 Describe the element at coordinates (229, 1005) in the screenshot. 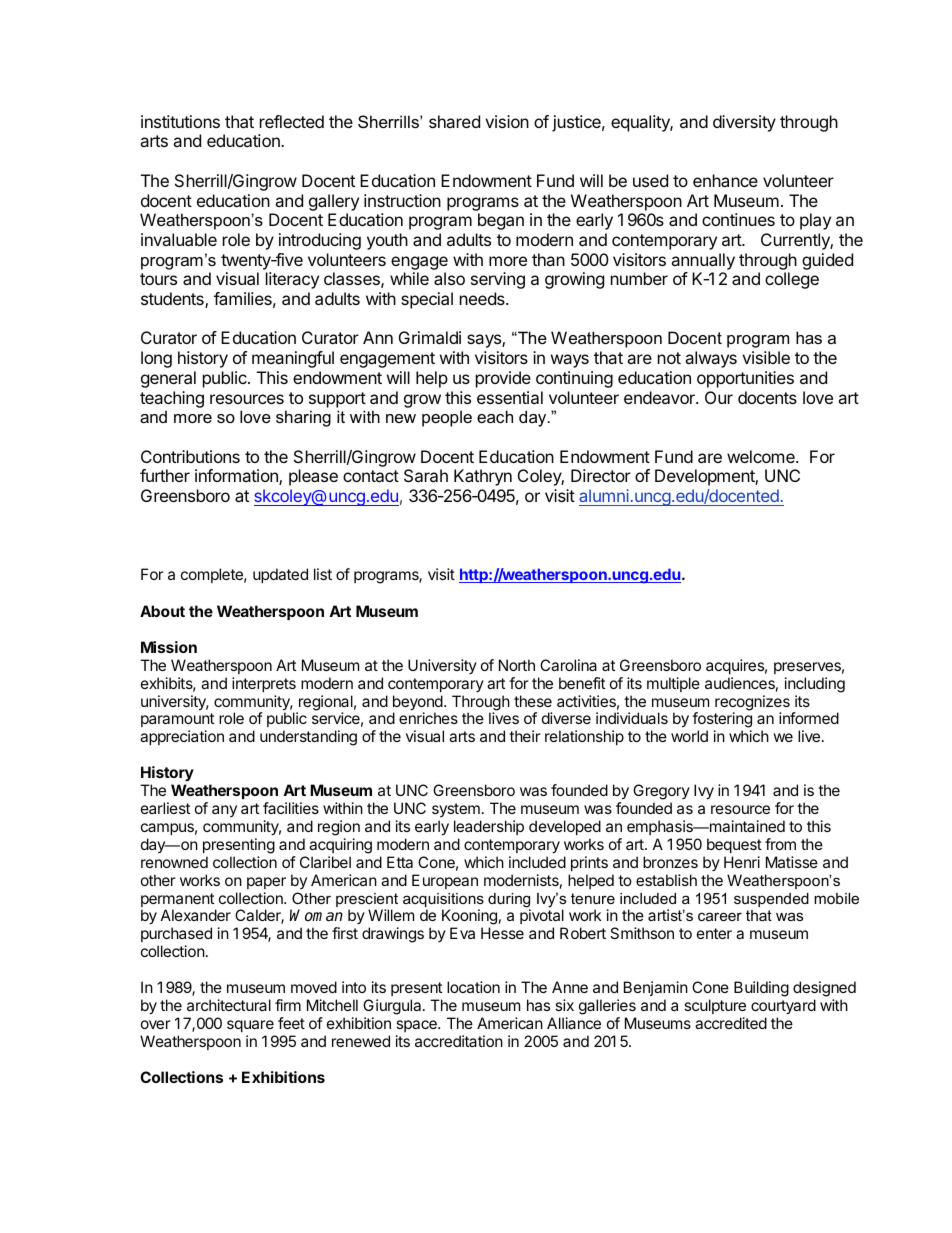

I see `architectural` at that location.
